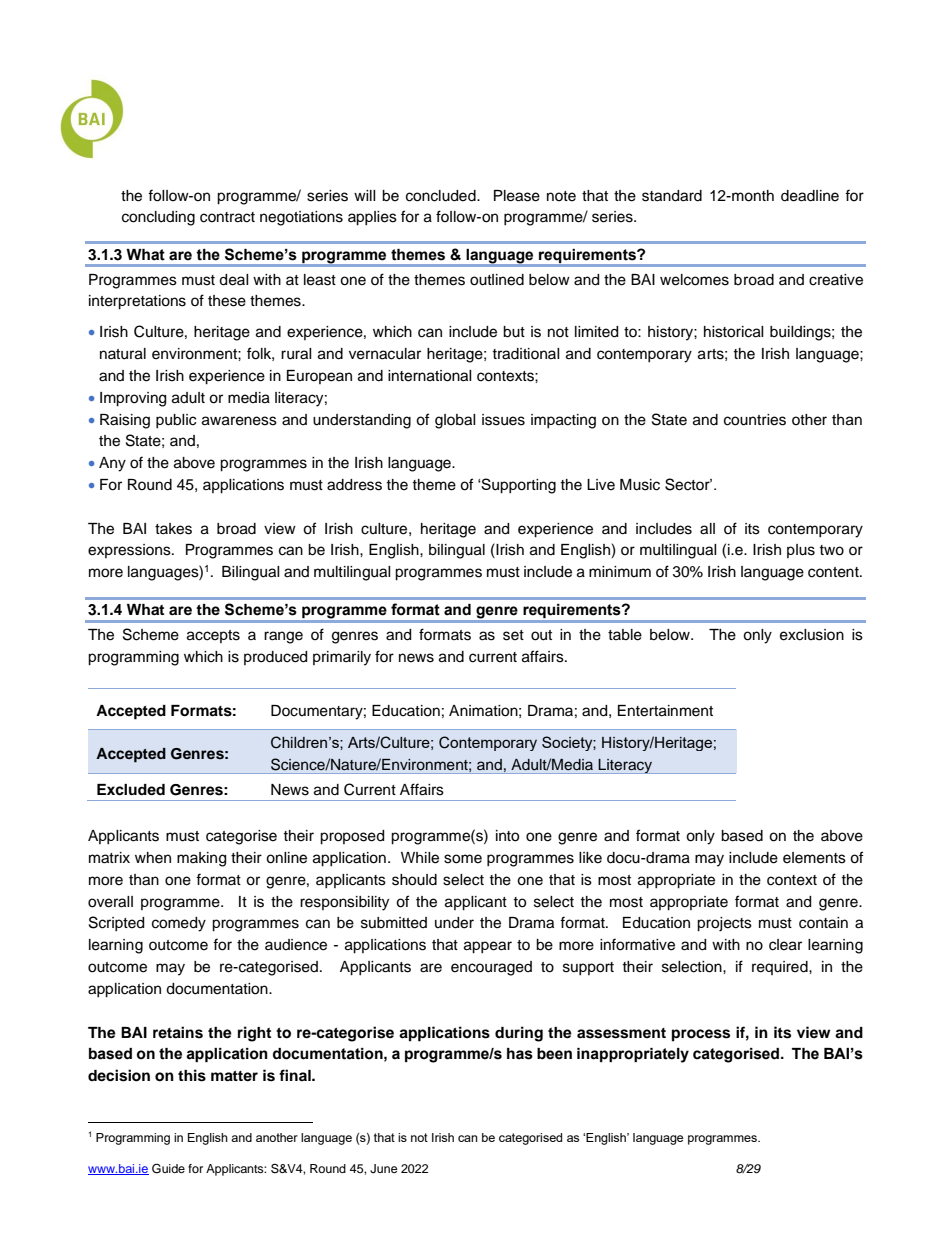  I want to click on deadline, so click(810, 196).
